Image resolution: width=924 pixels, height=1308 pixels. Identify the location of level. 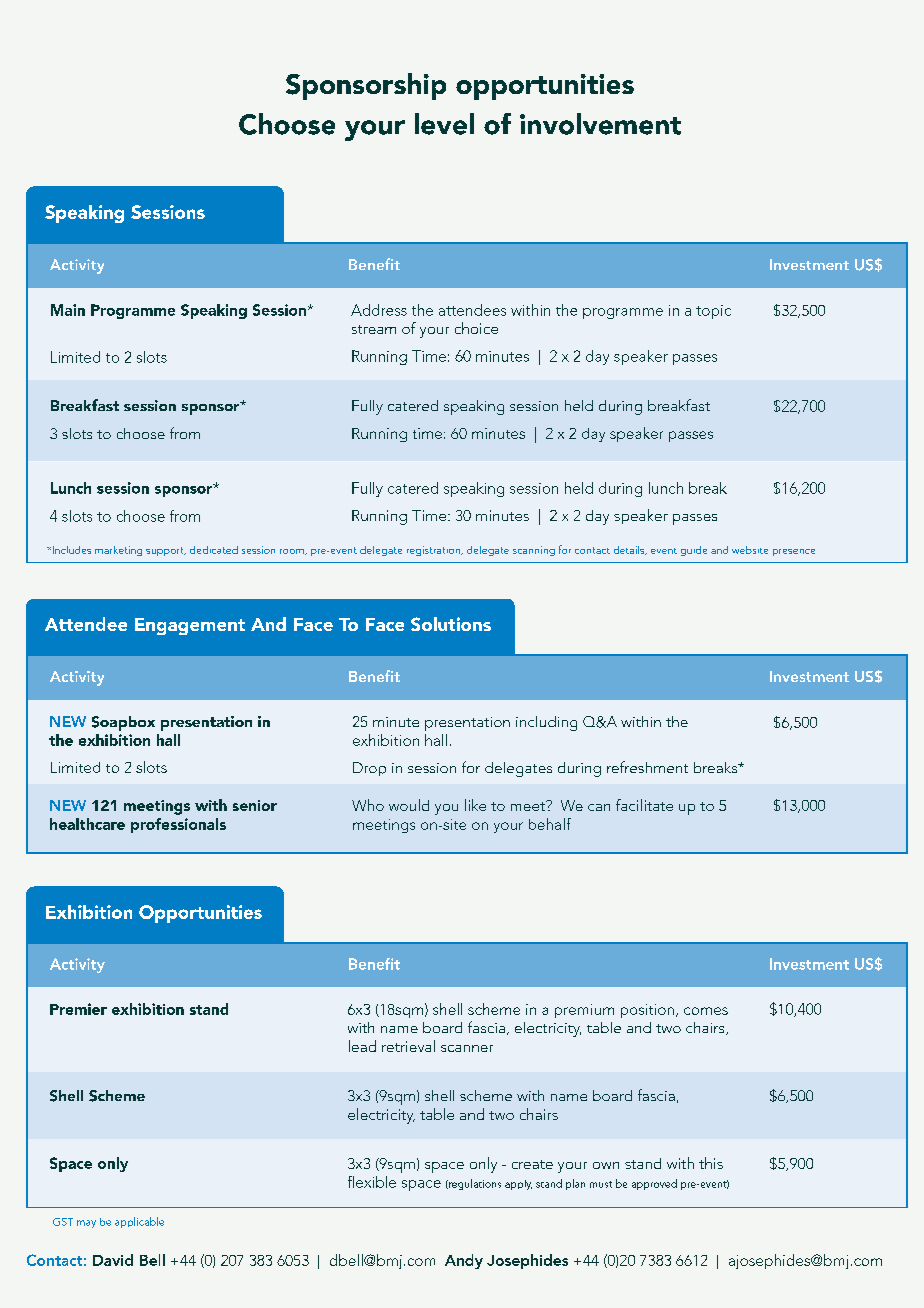
(444, 124).
